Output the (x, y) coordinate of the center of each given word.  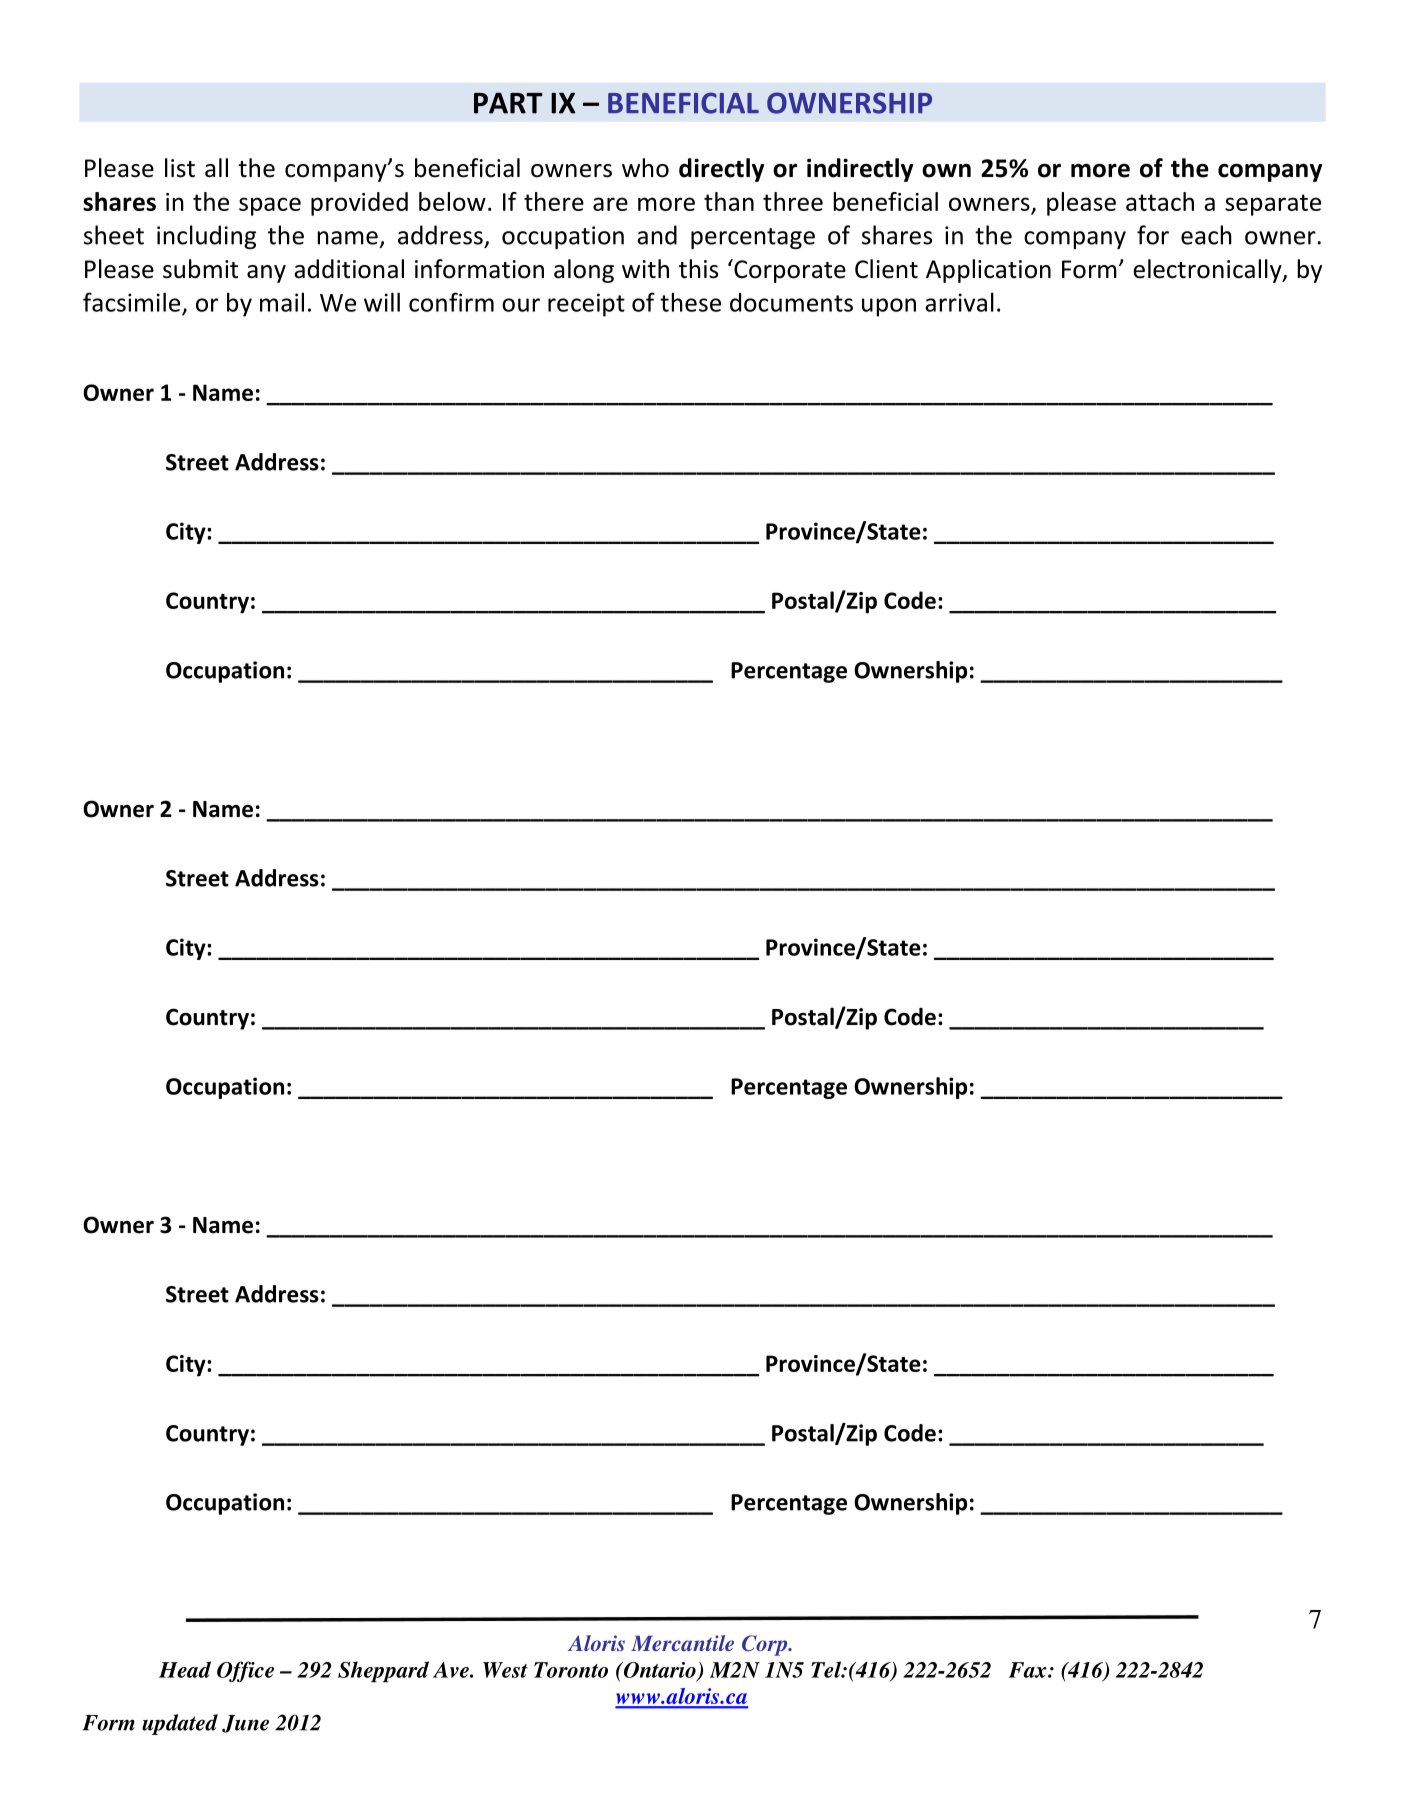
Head (185, 1669)
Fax (1029, 1670)
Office (245, 1671)
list (180, 168)
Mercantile (682, 1643)
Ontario (659, 1671)
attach (1160, 201)
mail (282, 302)
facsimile (131, 302)
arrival (959, 302)
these (690, 302)
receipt (586, 305)
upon (889, 307)
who (645, 168)
